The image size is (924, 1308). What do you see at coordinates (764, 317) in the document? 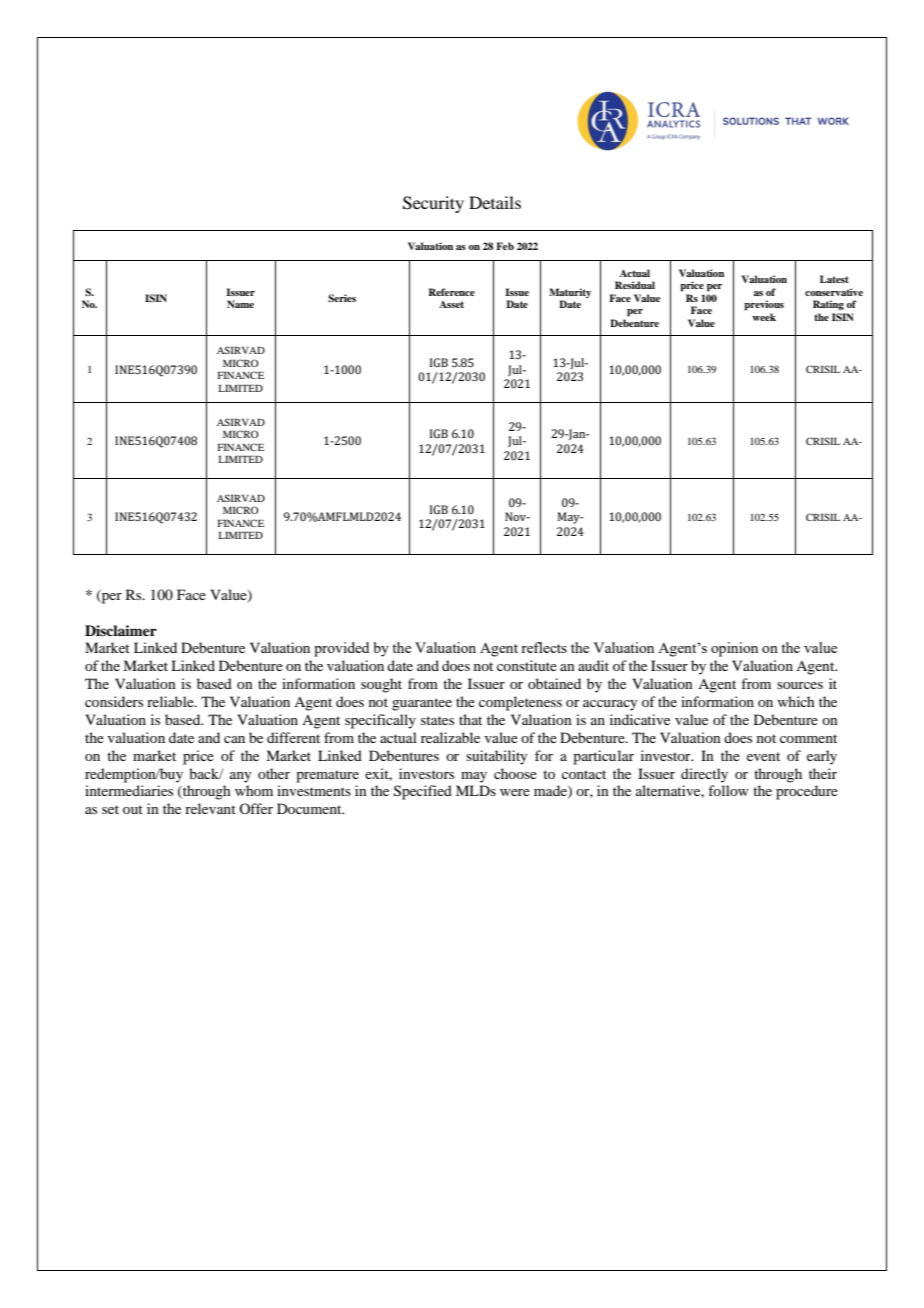
I see `week` at bounding box center [764, 317].
